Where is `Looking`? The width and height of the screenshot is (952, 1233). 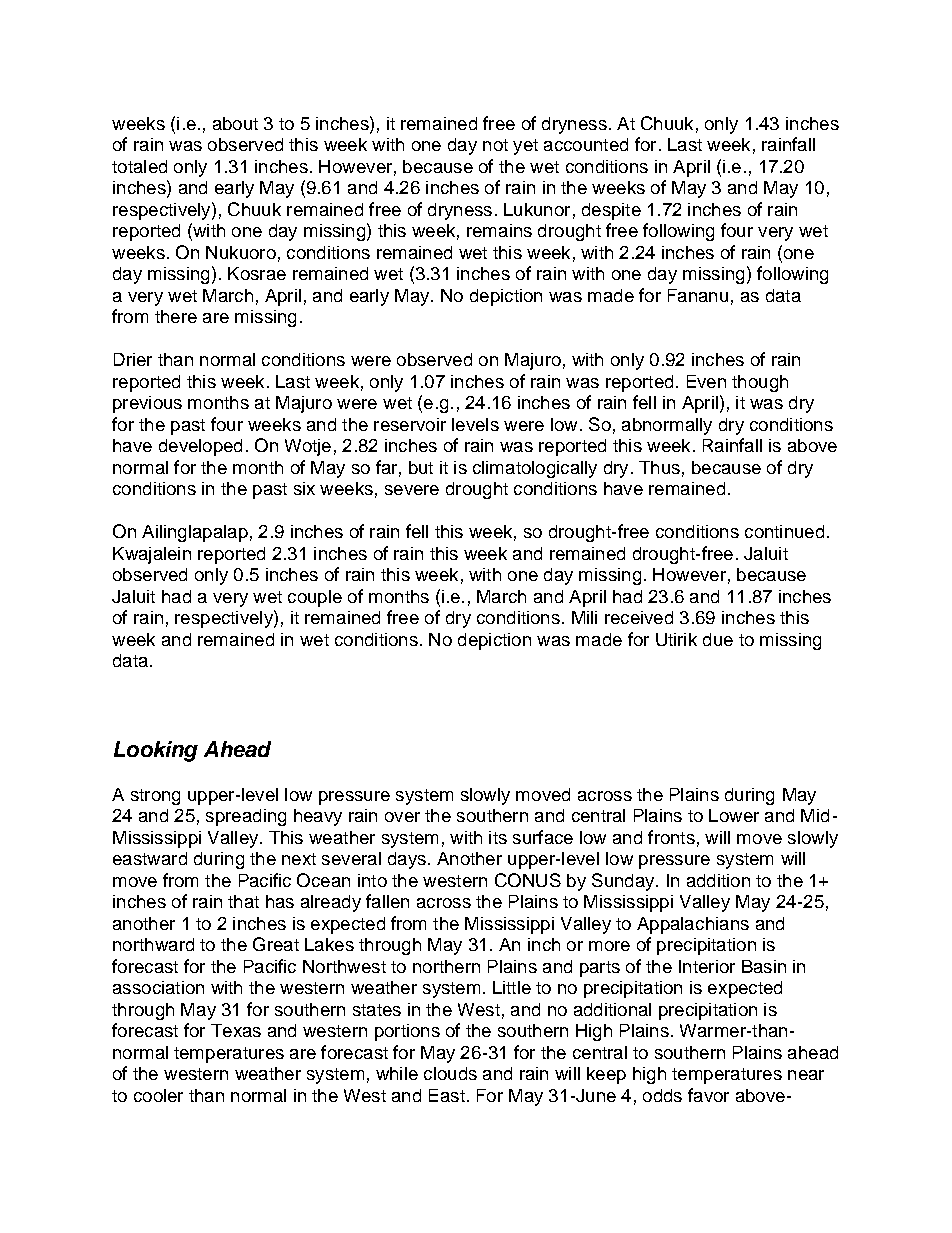
Looking is located at coordinates (156, 751).
